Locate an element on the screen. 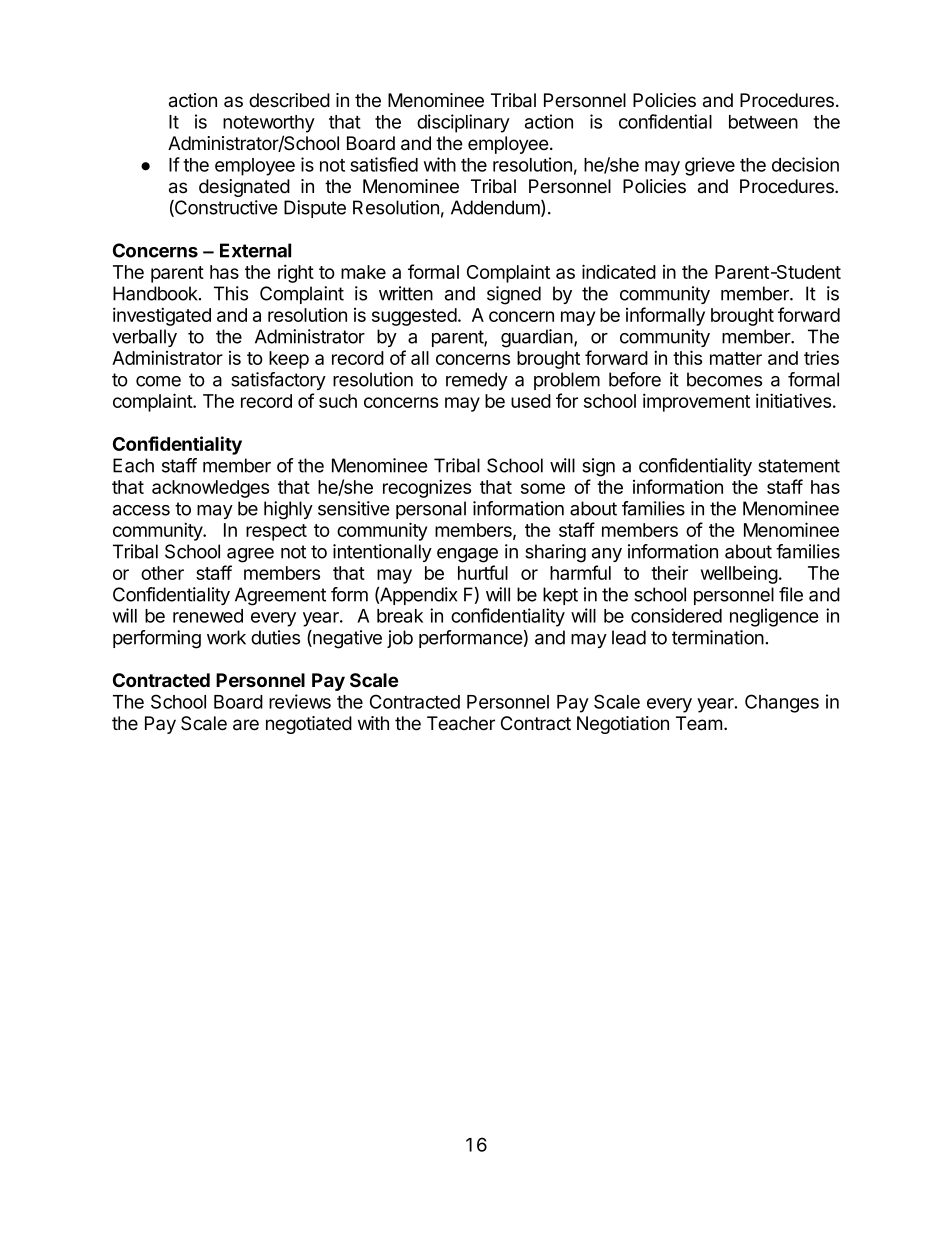  satisfactory is located at coordinates (278, 381).
